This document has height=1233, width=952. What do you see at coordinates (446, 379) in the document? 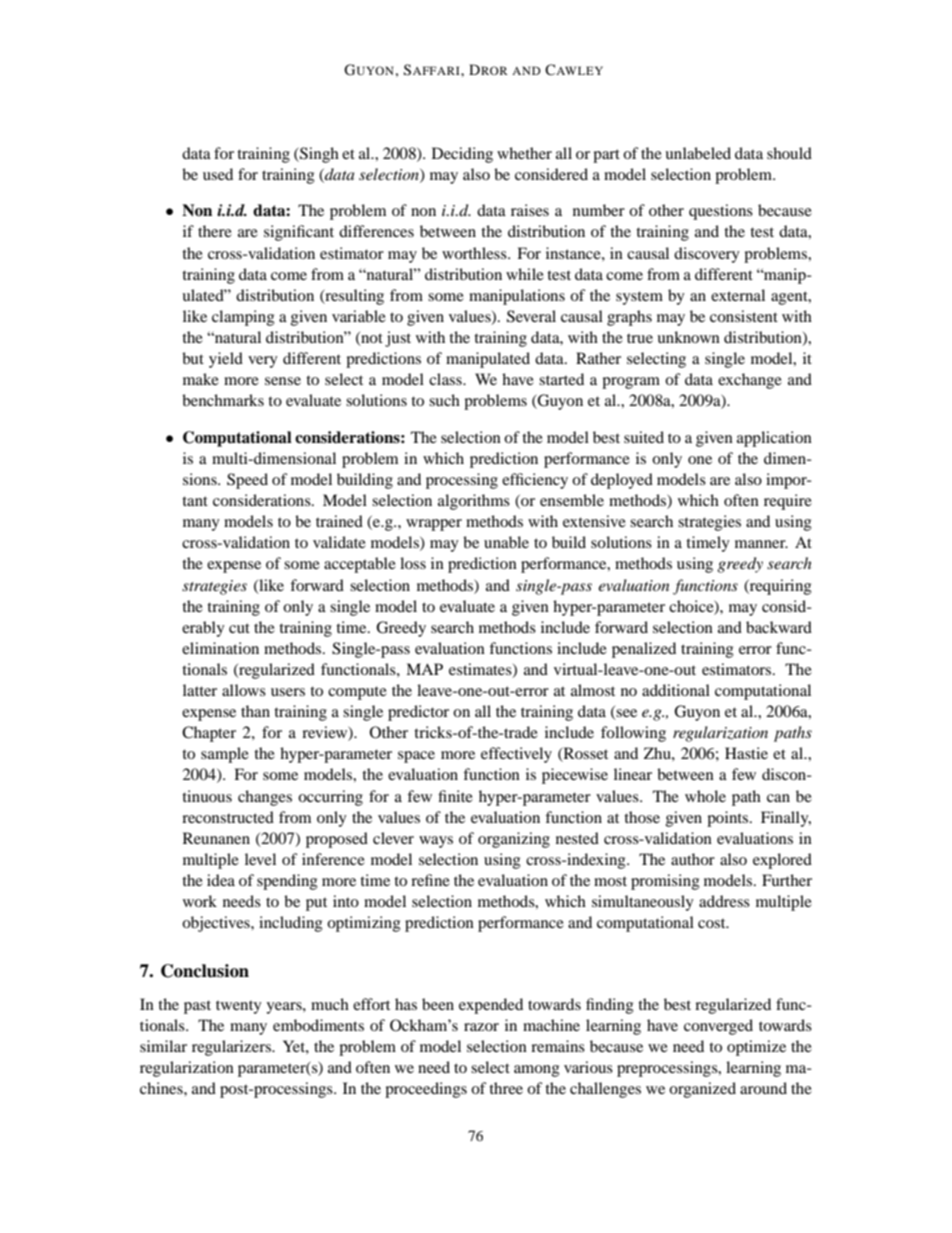
I see `class` at bounding box center [446, 379].
